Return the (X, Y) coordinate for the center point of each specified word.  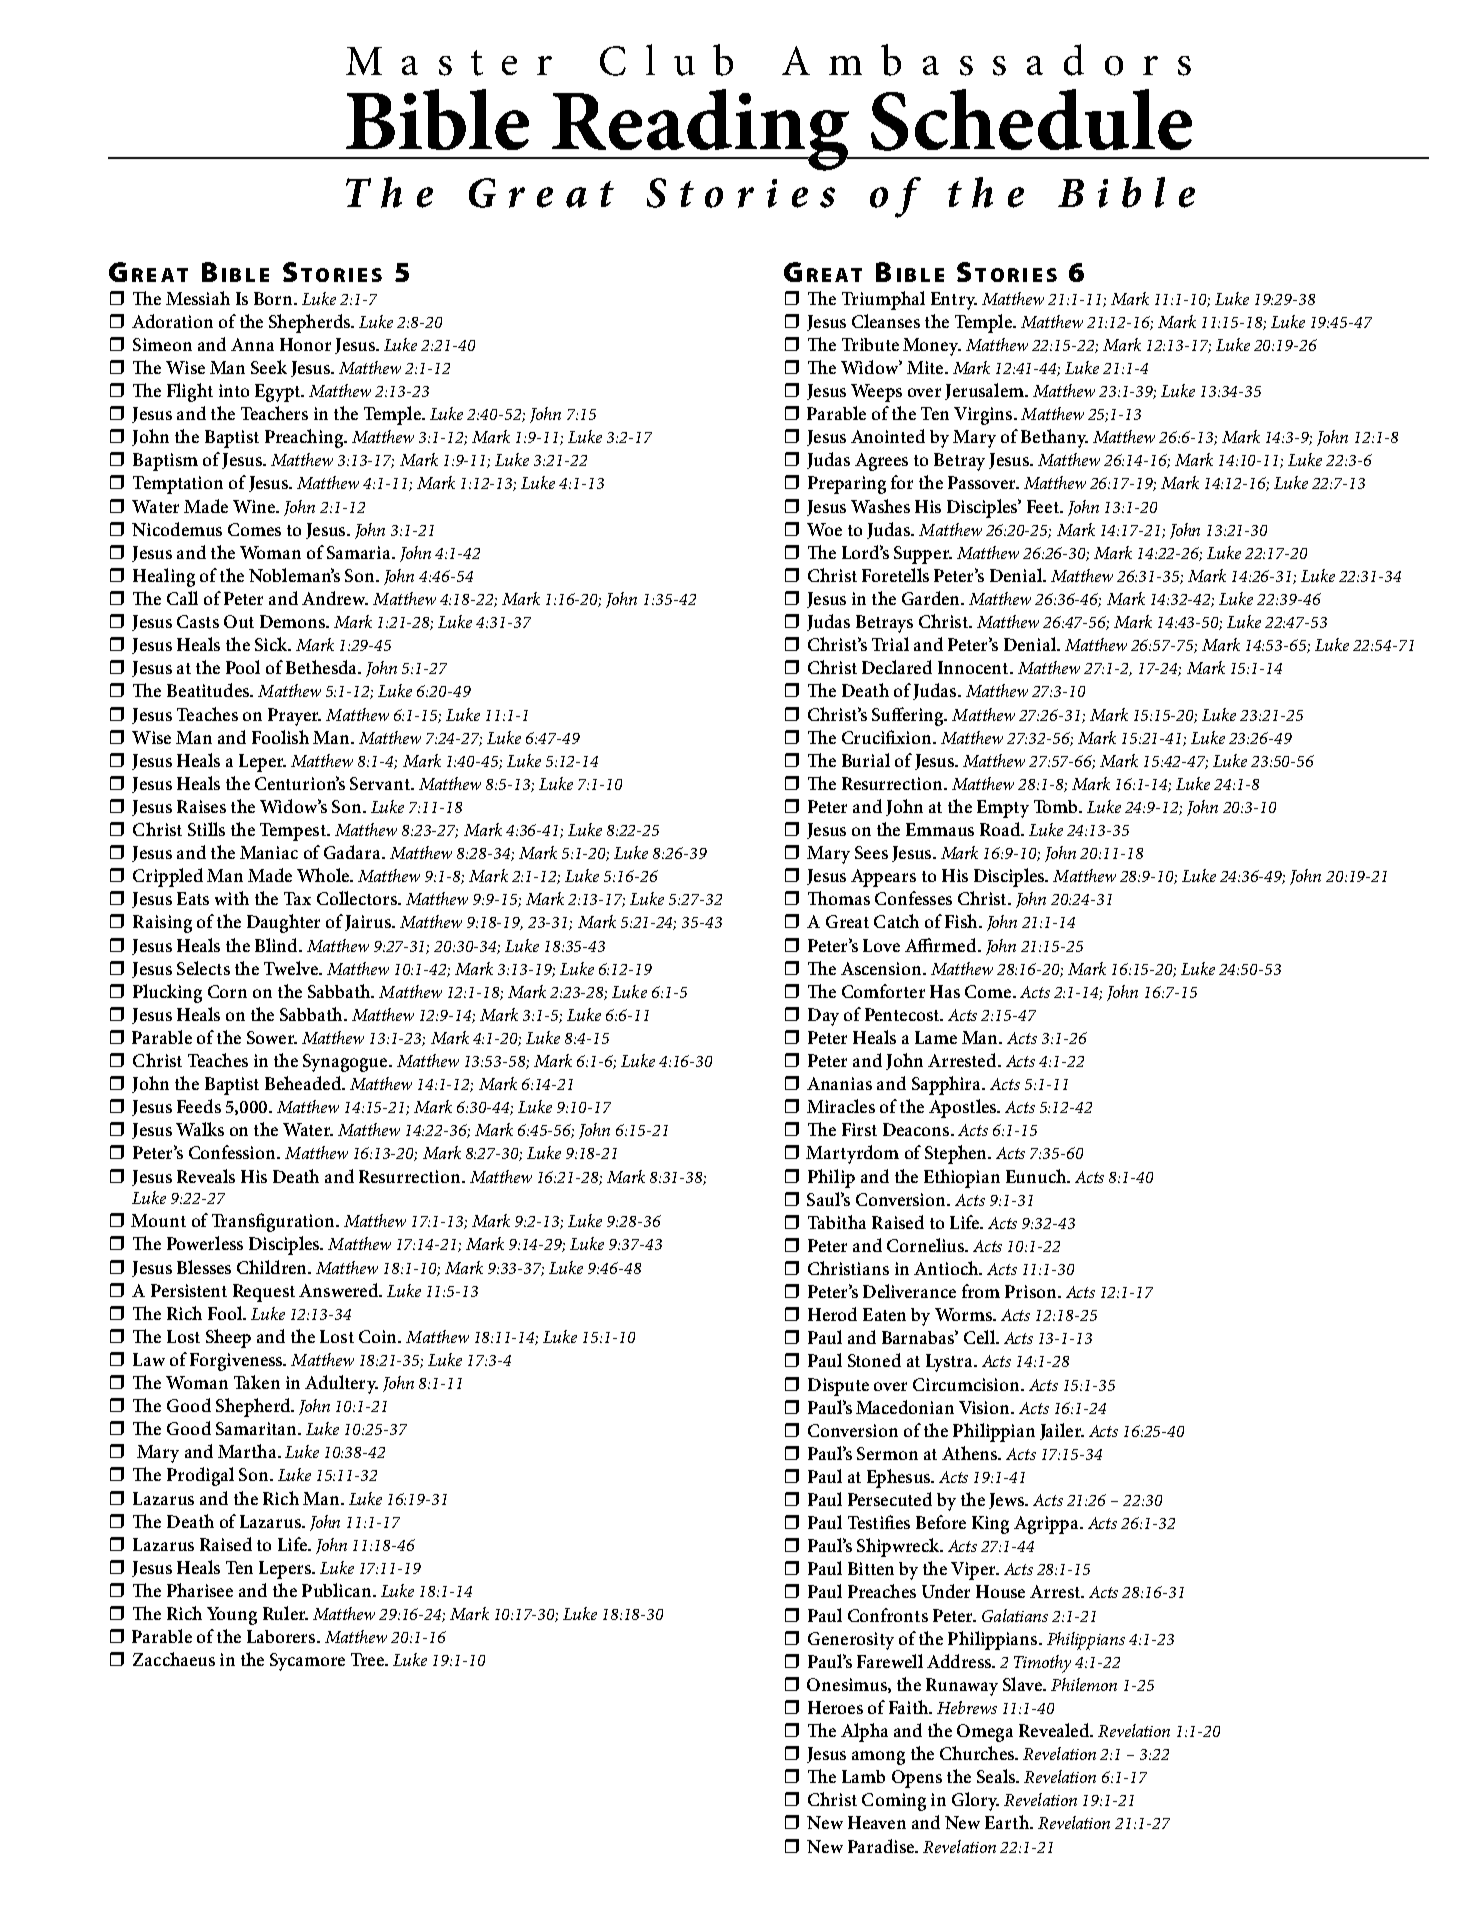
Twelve (292, 968)
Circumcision (967, 1384)
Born (274, 298)
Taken (257, 1382)
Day (823, 1017)
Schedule (1031, 120)
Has (945, 991)
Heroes (835, 1707)
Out (239, 621)
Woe (824, 529)
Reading (701, 130)
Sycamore (307, 1662)
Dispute (838, 1387)
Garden (932, 598)
